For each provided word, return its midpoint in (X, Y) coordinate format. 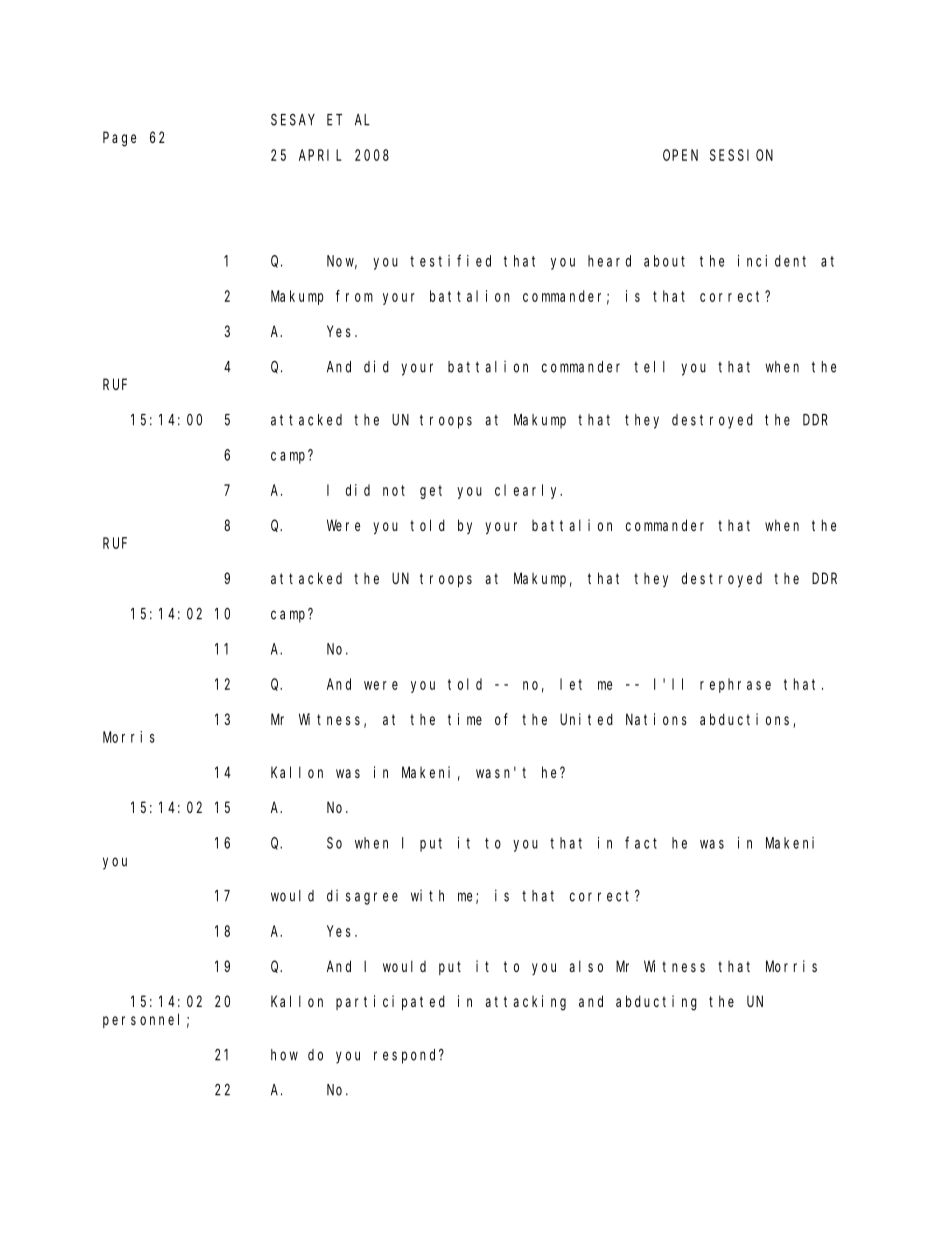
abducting (656, 1003)
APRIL (320, 155)
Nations (656, 719)
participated (390, 1002)
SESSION (741, 155)
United (586, 719)
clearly (528, 491)
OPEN (680, 155)
